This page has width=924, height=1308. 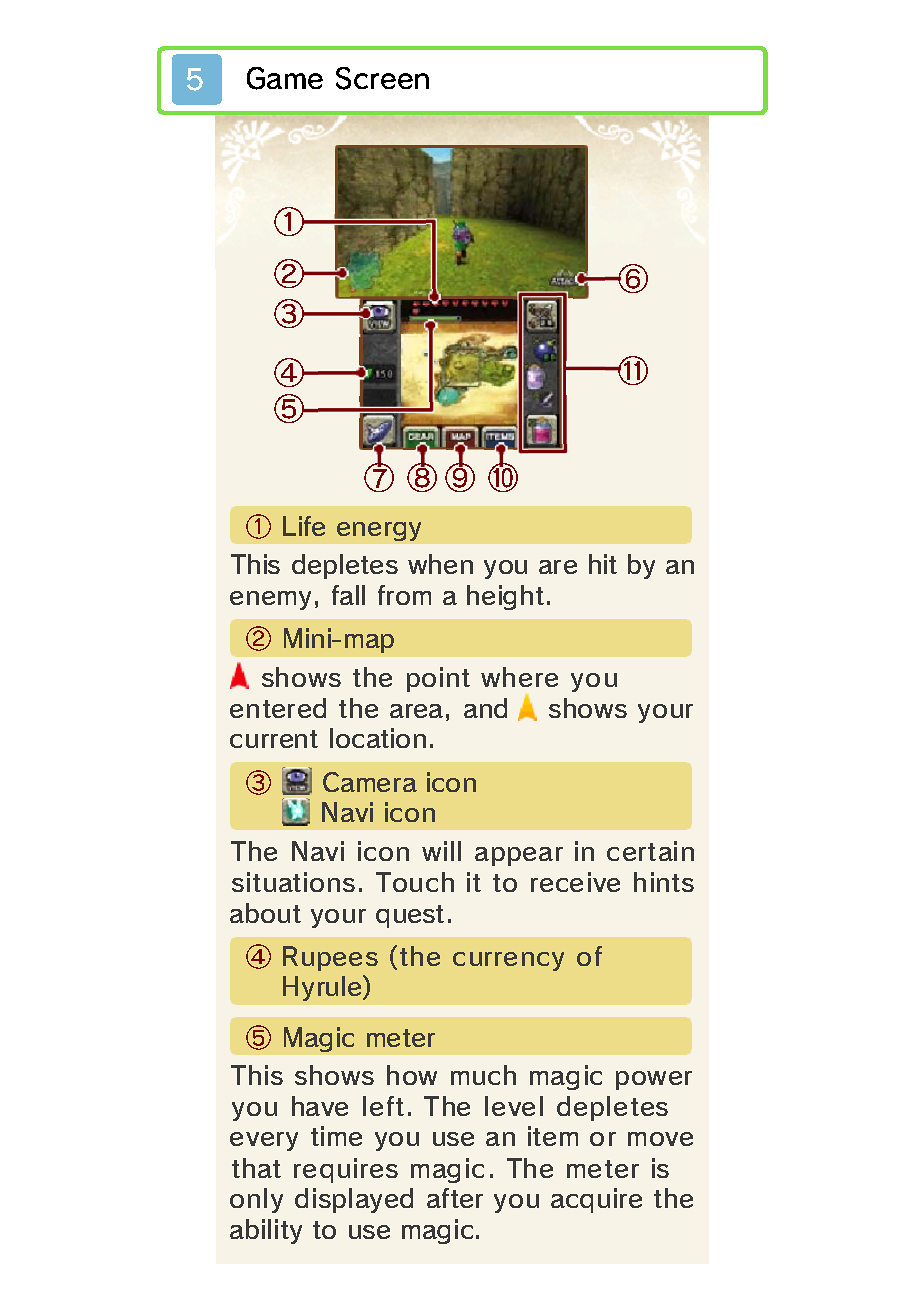 What do you see at coordinates (519, 677) in the page?
I see `where` at bounding box center [519, 677].
